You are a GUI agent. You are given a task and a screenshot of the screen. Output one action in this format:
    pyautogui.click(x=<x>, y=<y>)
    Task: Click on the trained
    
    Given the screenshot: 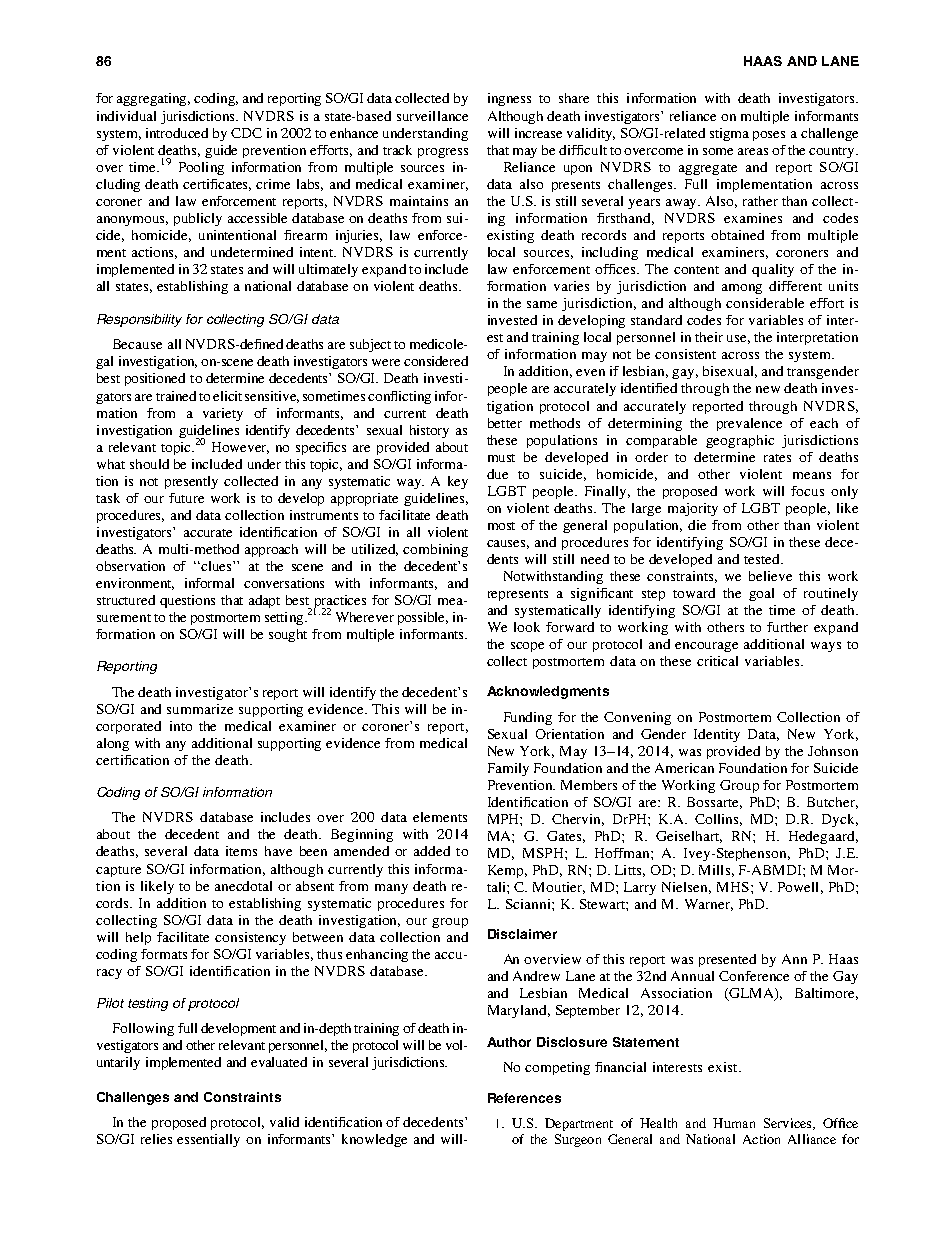 What is the action you would take?
    pyautogui.click(x=176, y=396)
